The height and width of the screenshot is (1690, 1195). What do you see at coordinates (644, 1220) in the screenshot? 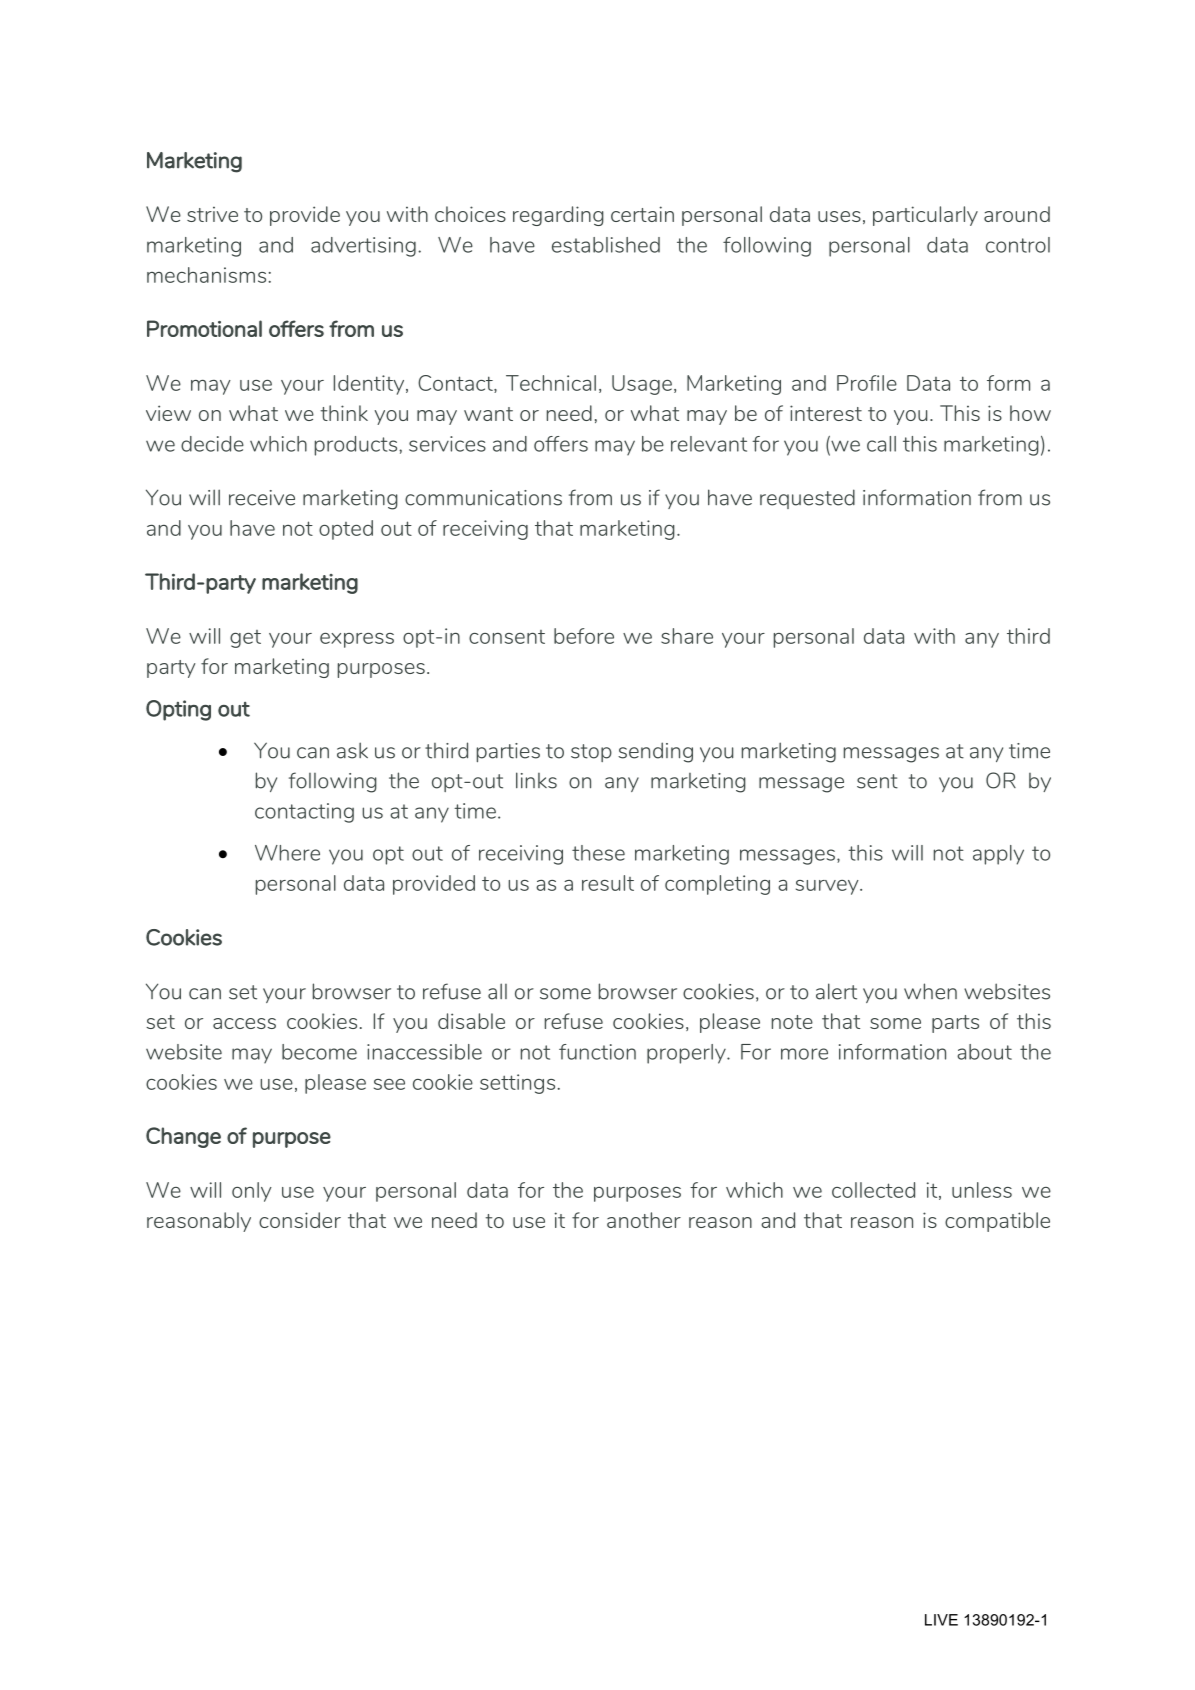
I see `another` at bounding box center [644, 1220].
